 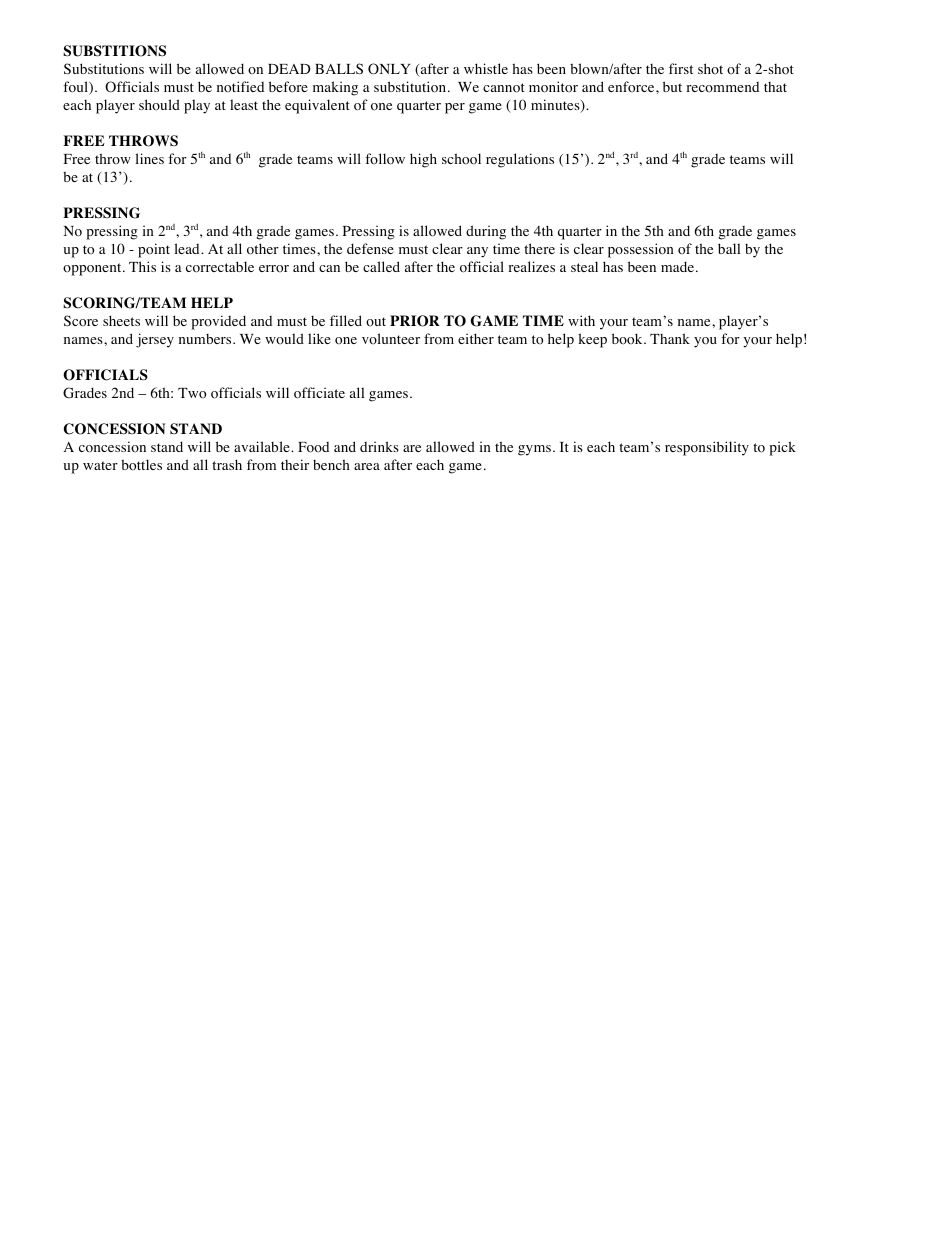 What do you see at coordinates (240, 87) in the screenshot?
I see `notified` at bounding box center [240, 87].
